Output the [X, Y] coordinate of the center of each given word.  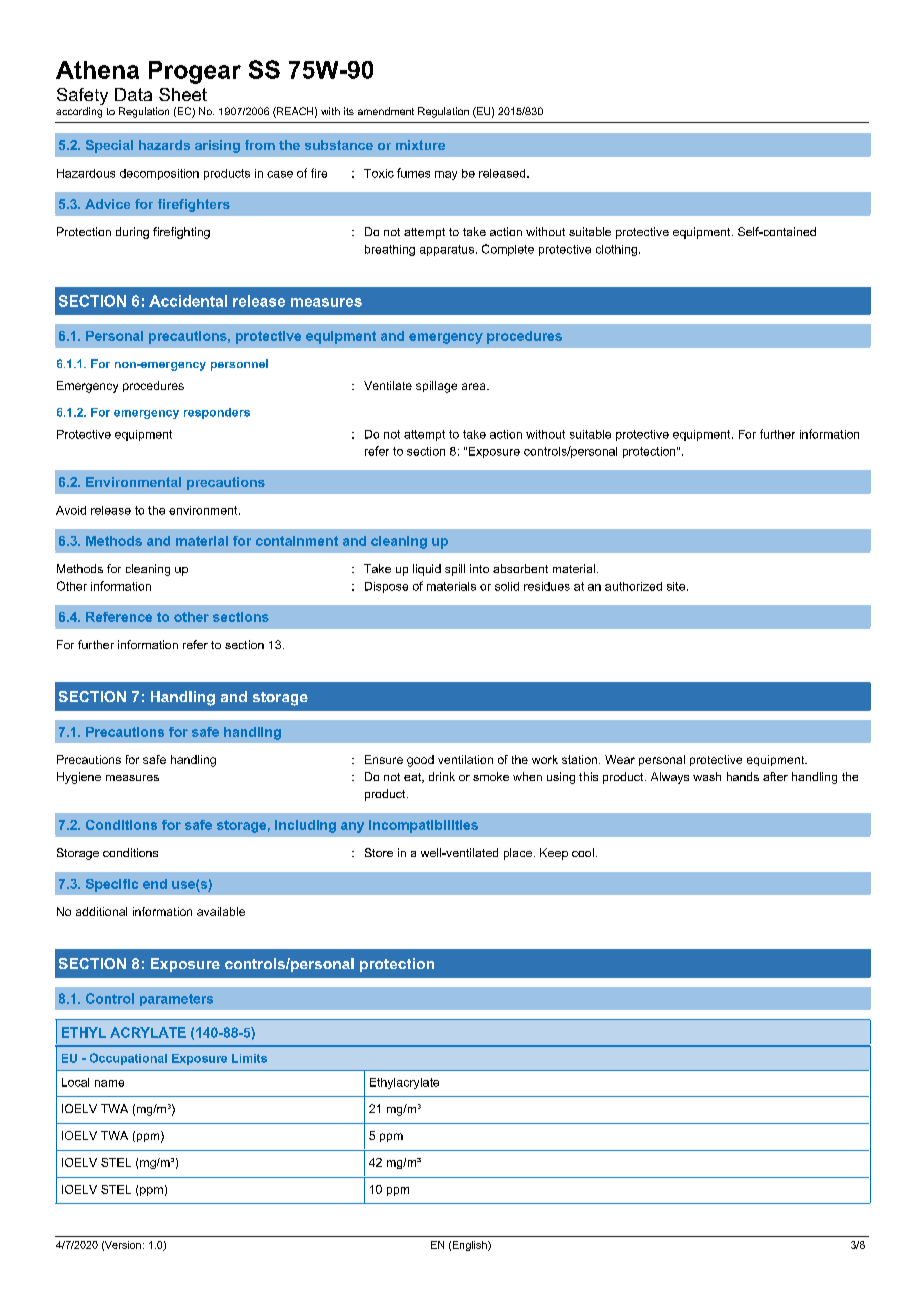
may [446, 175]
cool [583, 852]
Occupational [128, 1059]
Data [133, 94]
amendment [386, 111]
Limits [249, 1058]
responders [217, 413]
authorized [633, 586]
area [475, 386]
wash [707, 776]
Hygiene [79, 778]
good [420, 761]
